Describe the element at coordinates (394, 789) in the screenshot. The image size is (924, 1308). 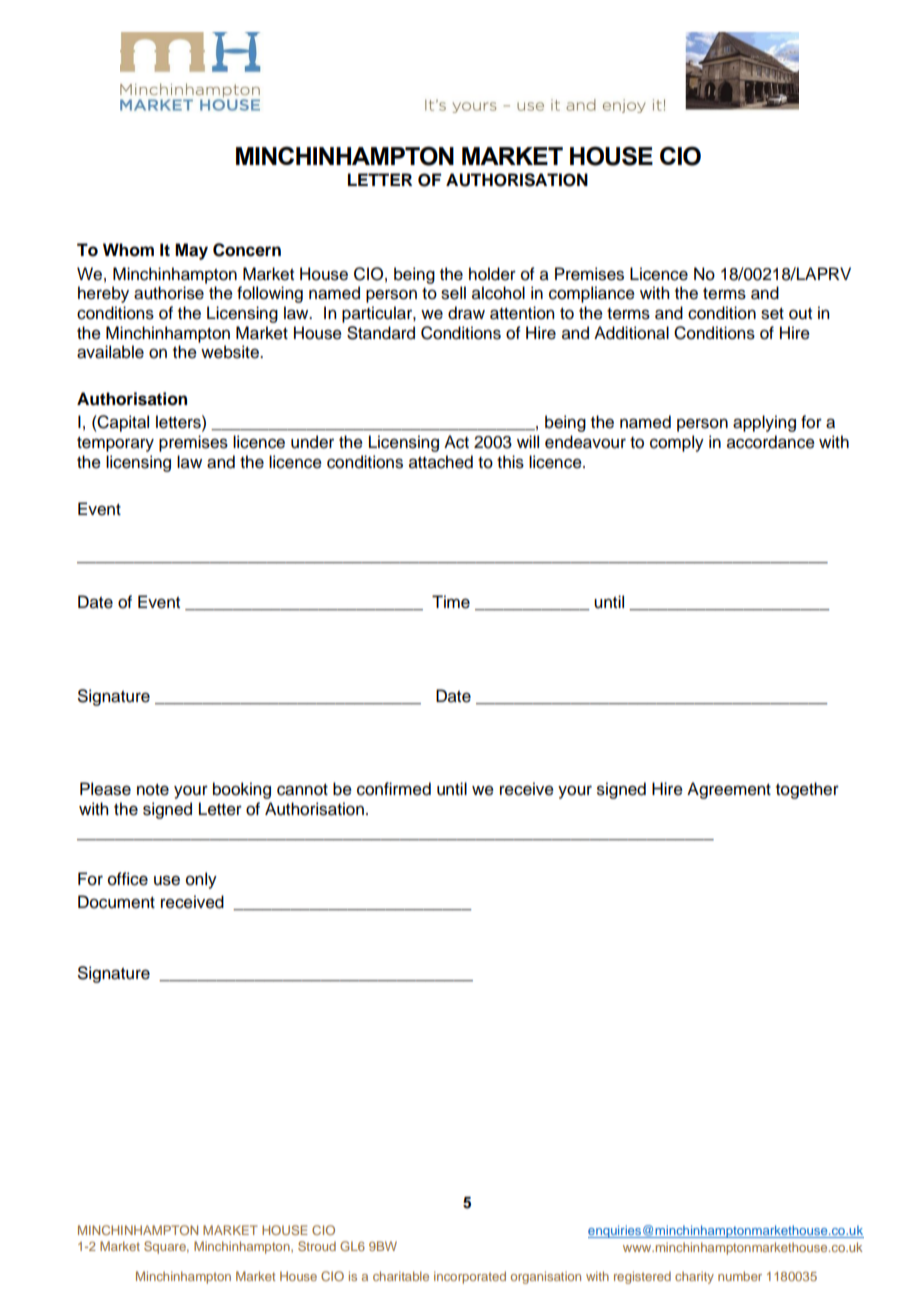
I see `confirmed` at that location.
